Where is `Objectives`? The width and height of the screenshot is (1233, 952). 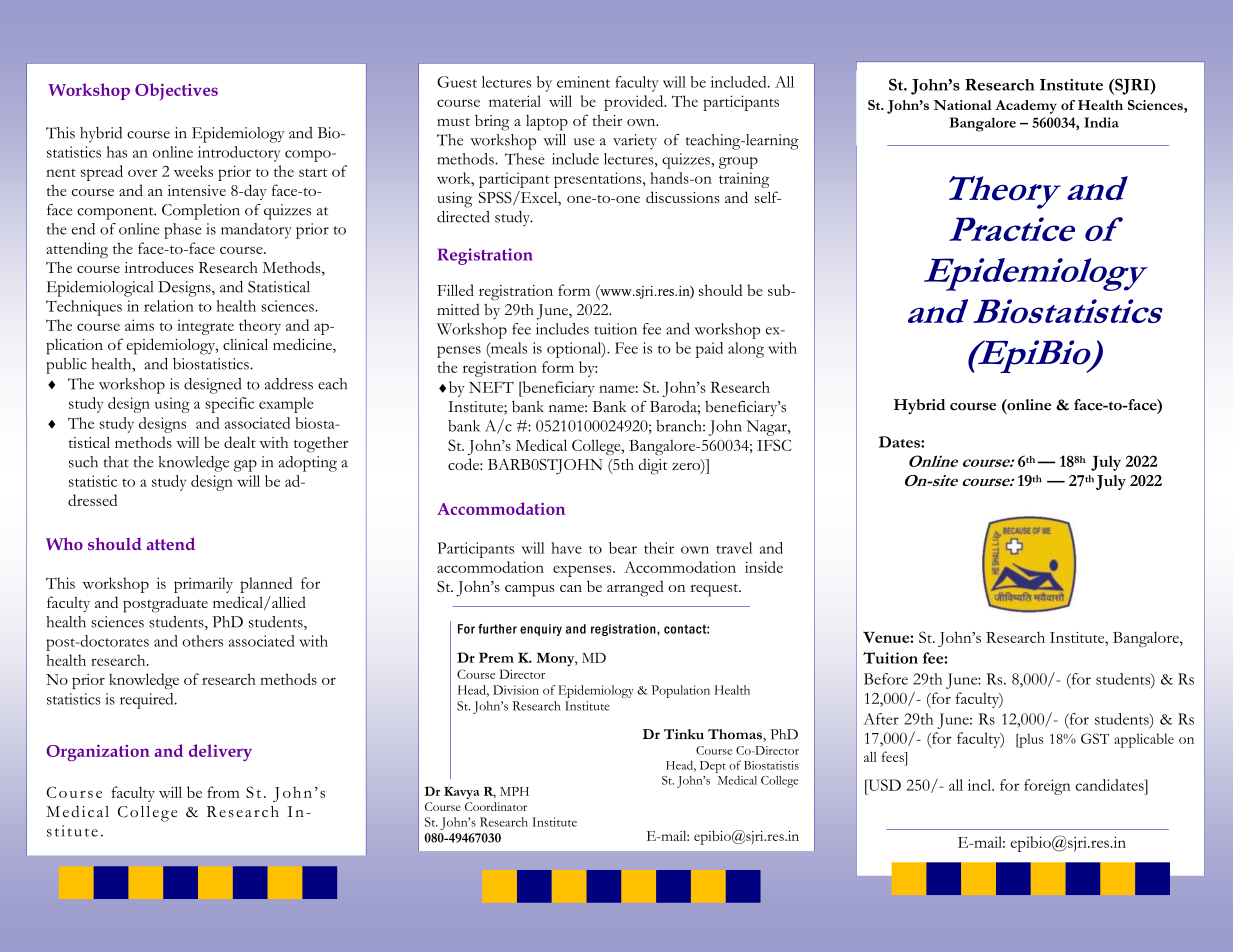 Objectives is located at coordinates (176, 91).
